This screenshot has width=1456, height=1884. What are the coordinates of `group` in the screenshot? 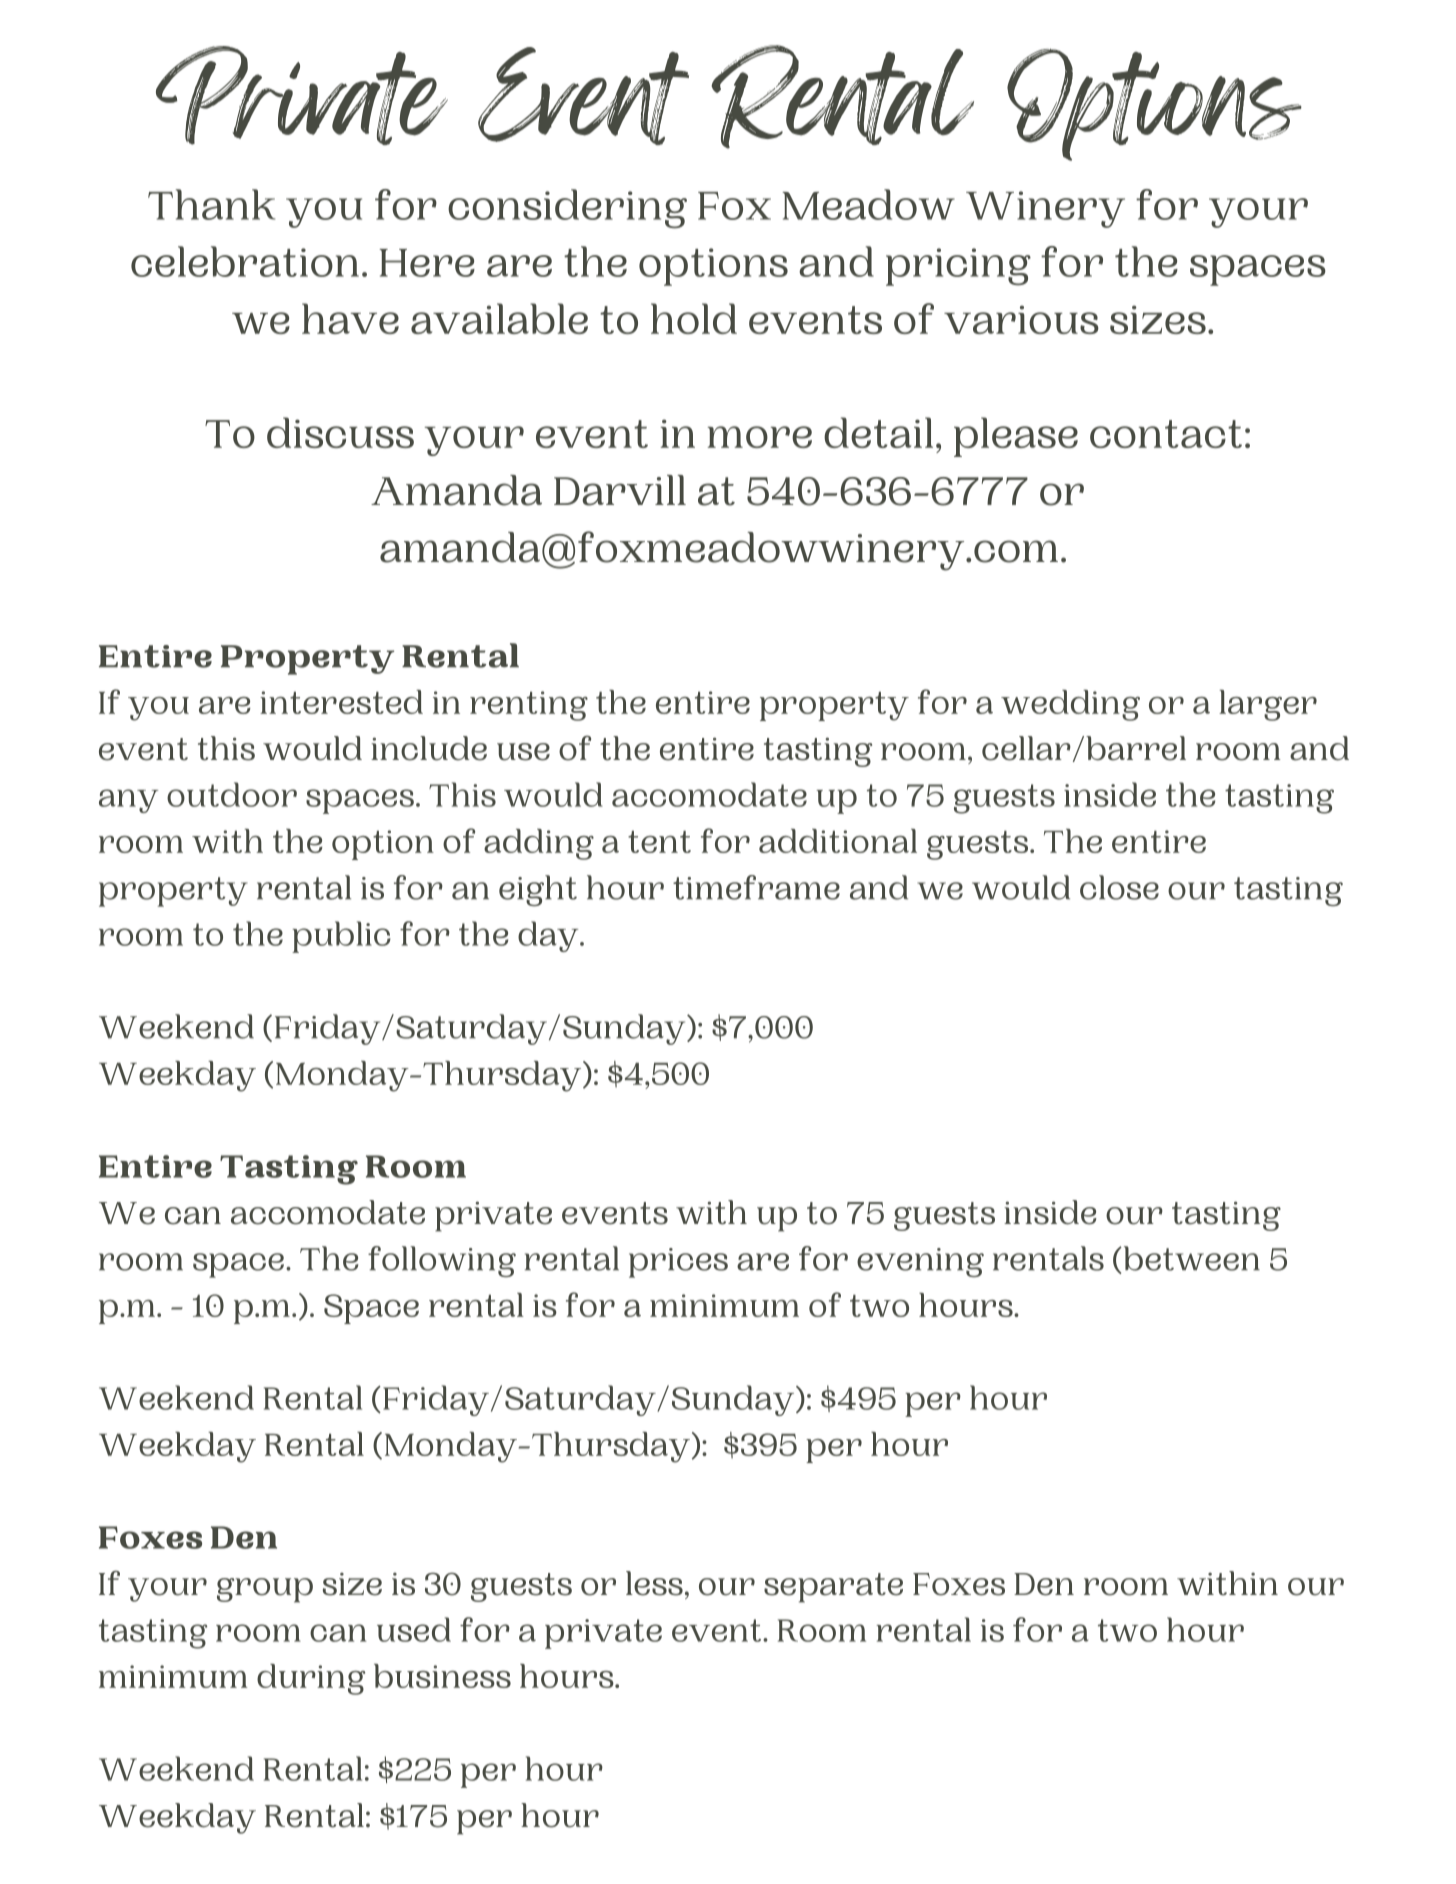 It's located at (265, 1590).
